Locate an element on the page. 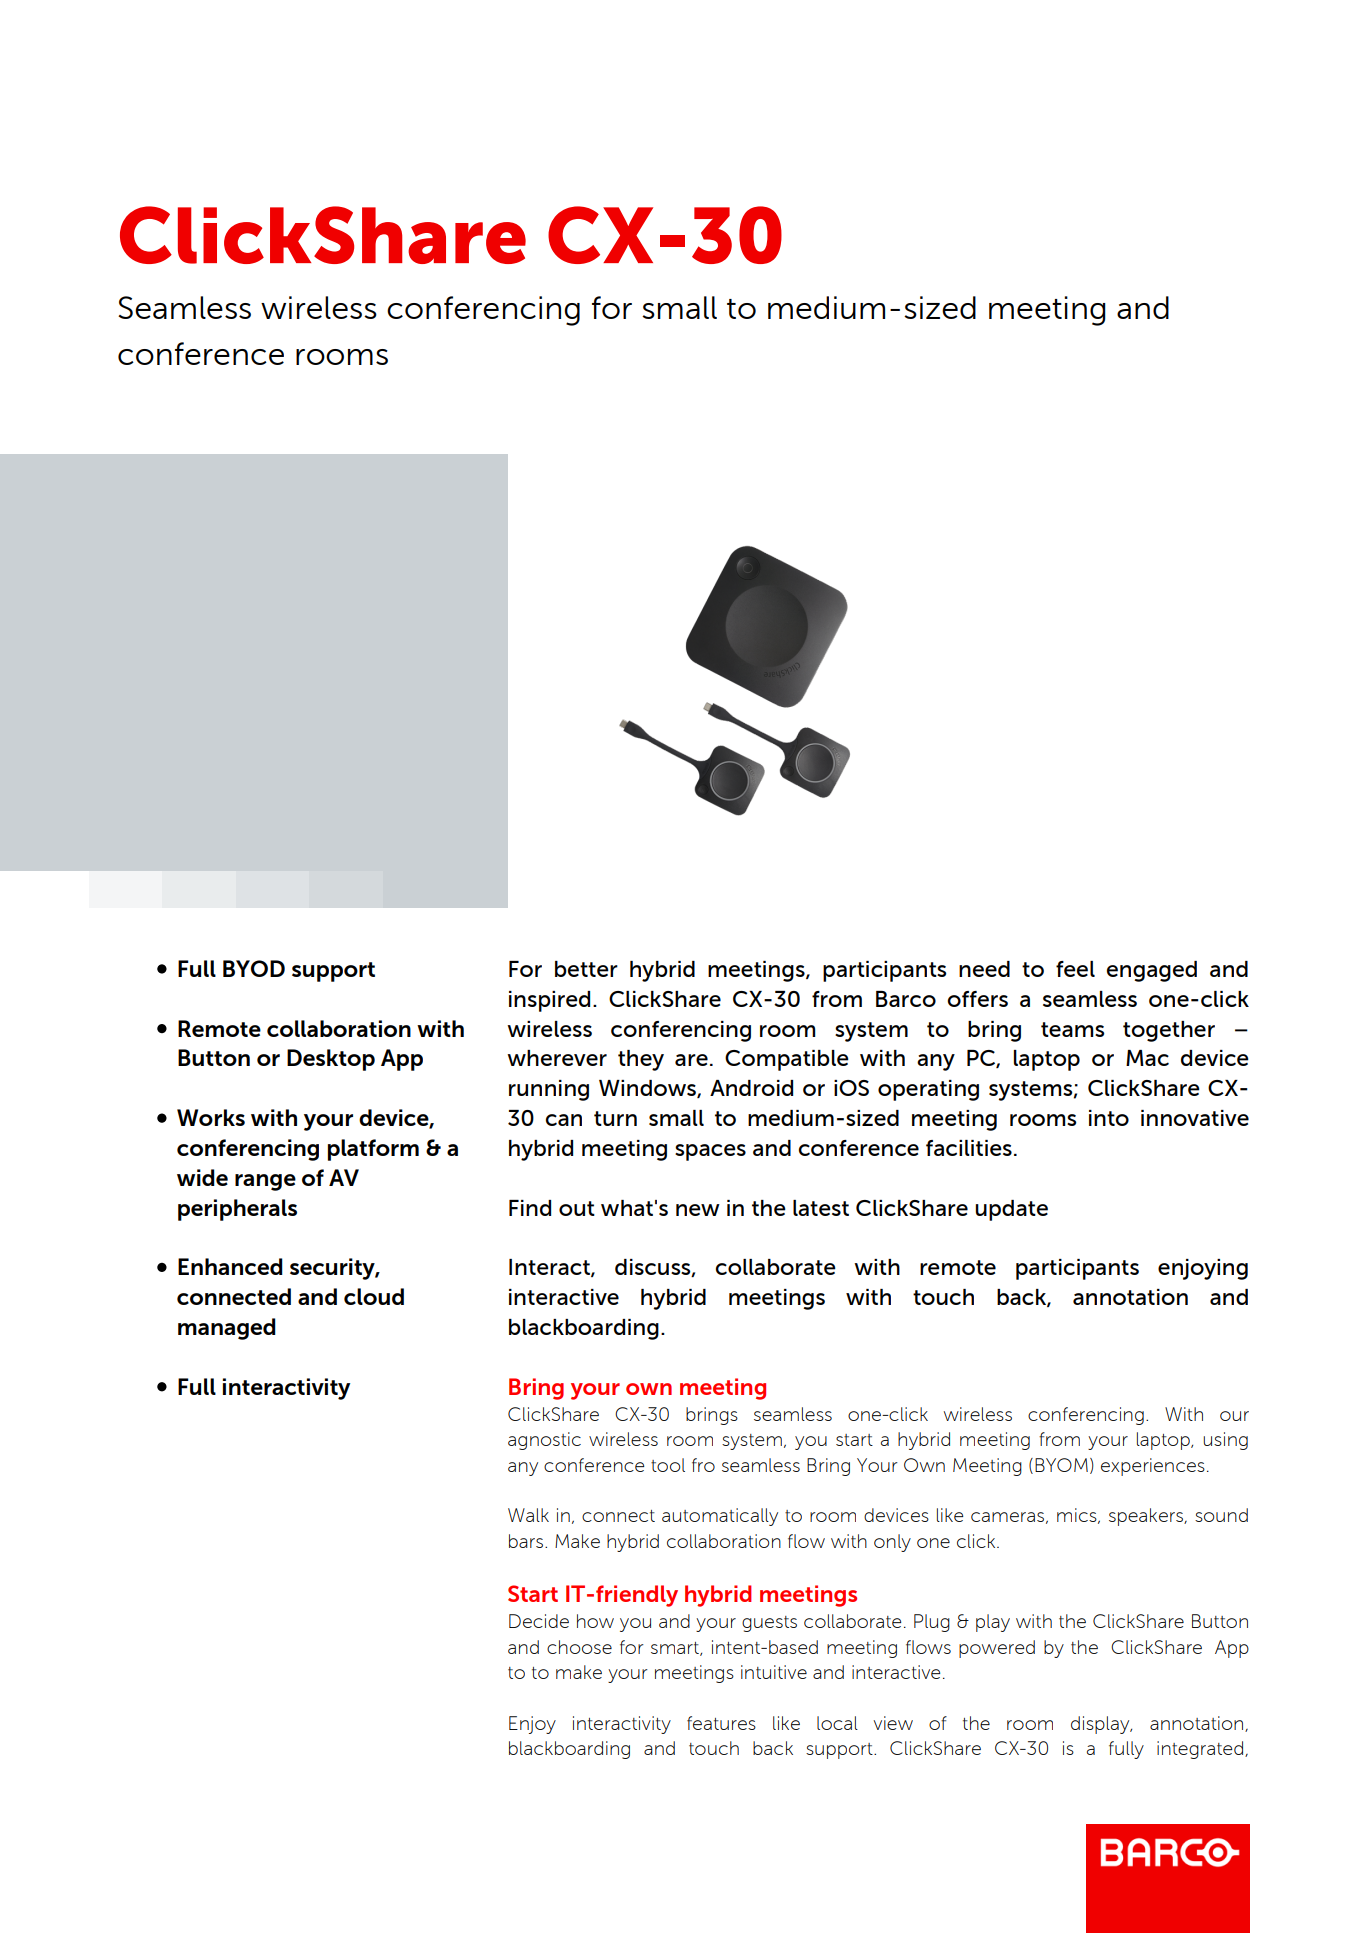  new is located at coordinates (698, 1210).
